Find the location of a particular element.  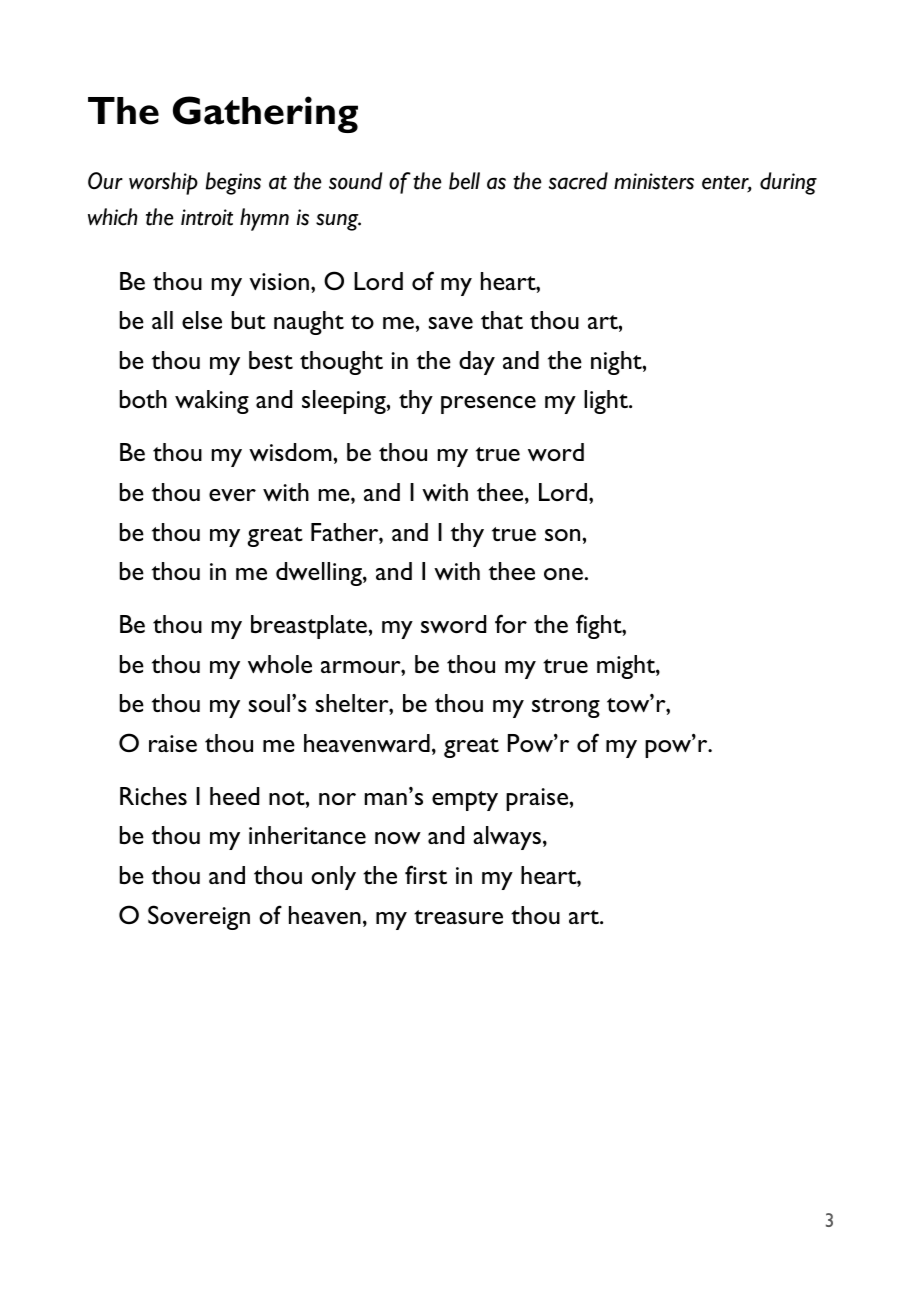

one is located at coordinates (563, 574).
